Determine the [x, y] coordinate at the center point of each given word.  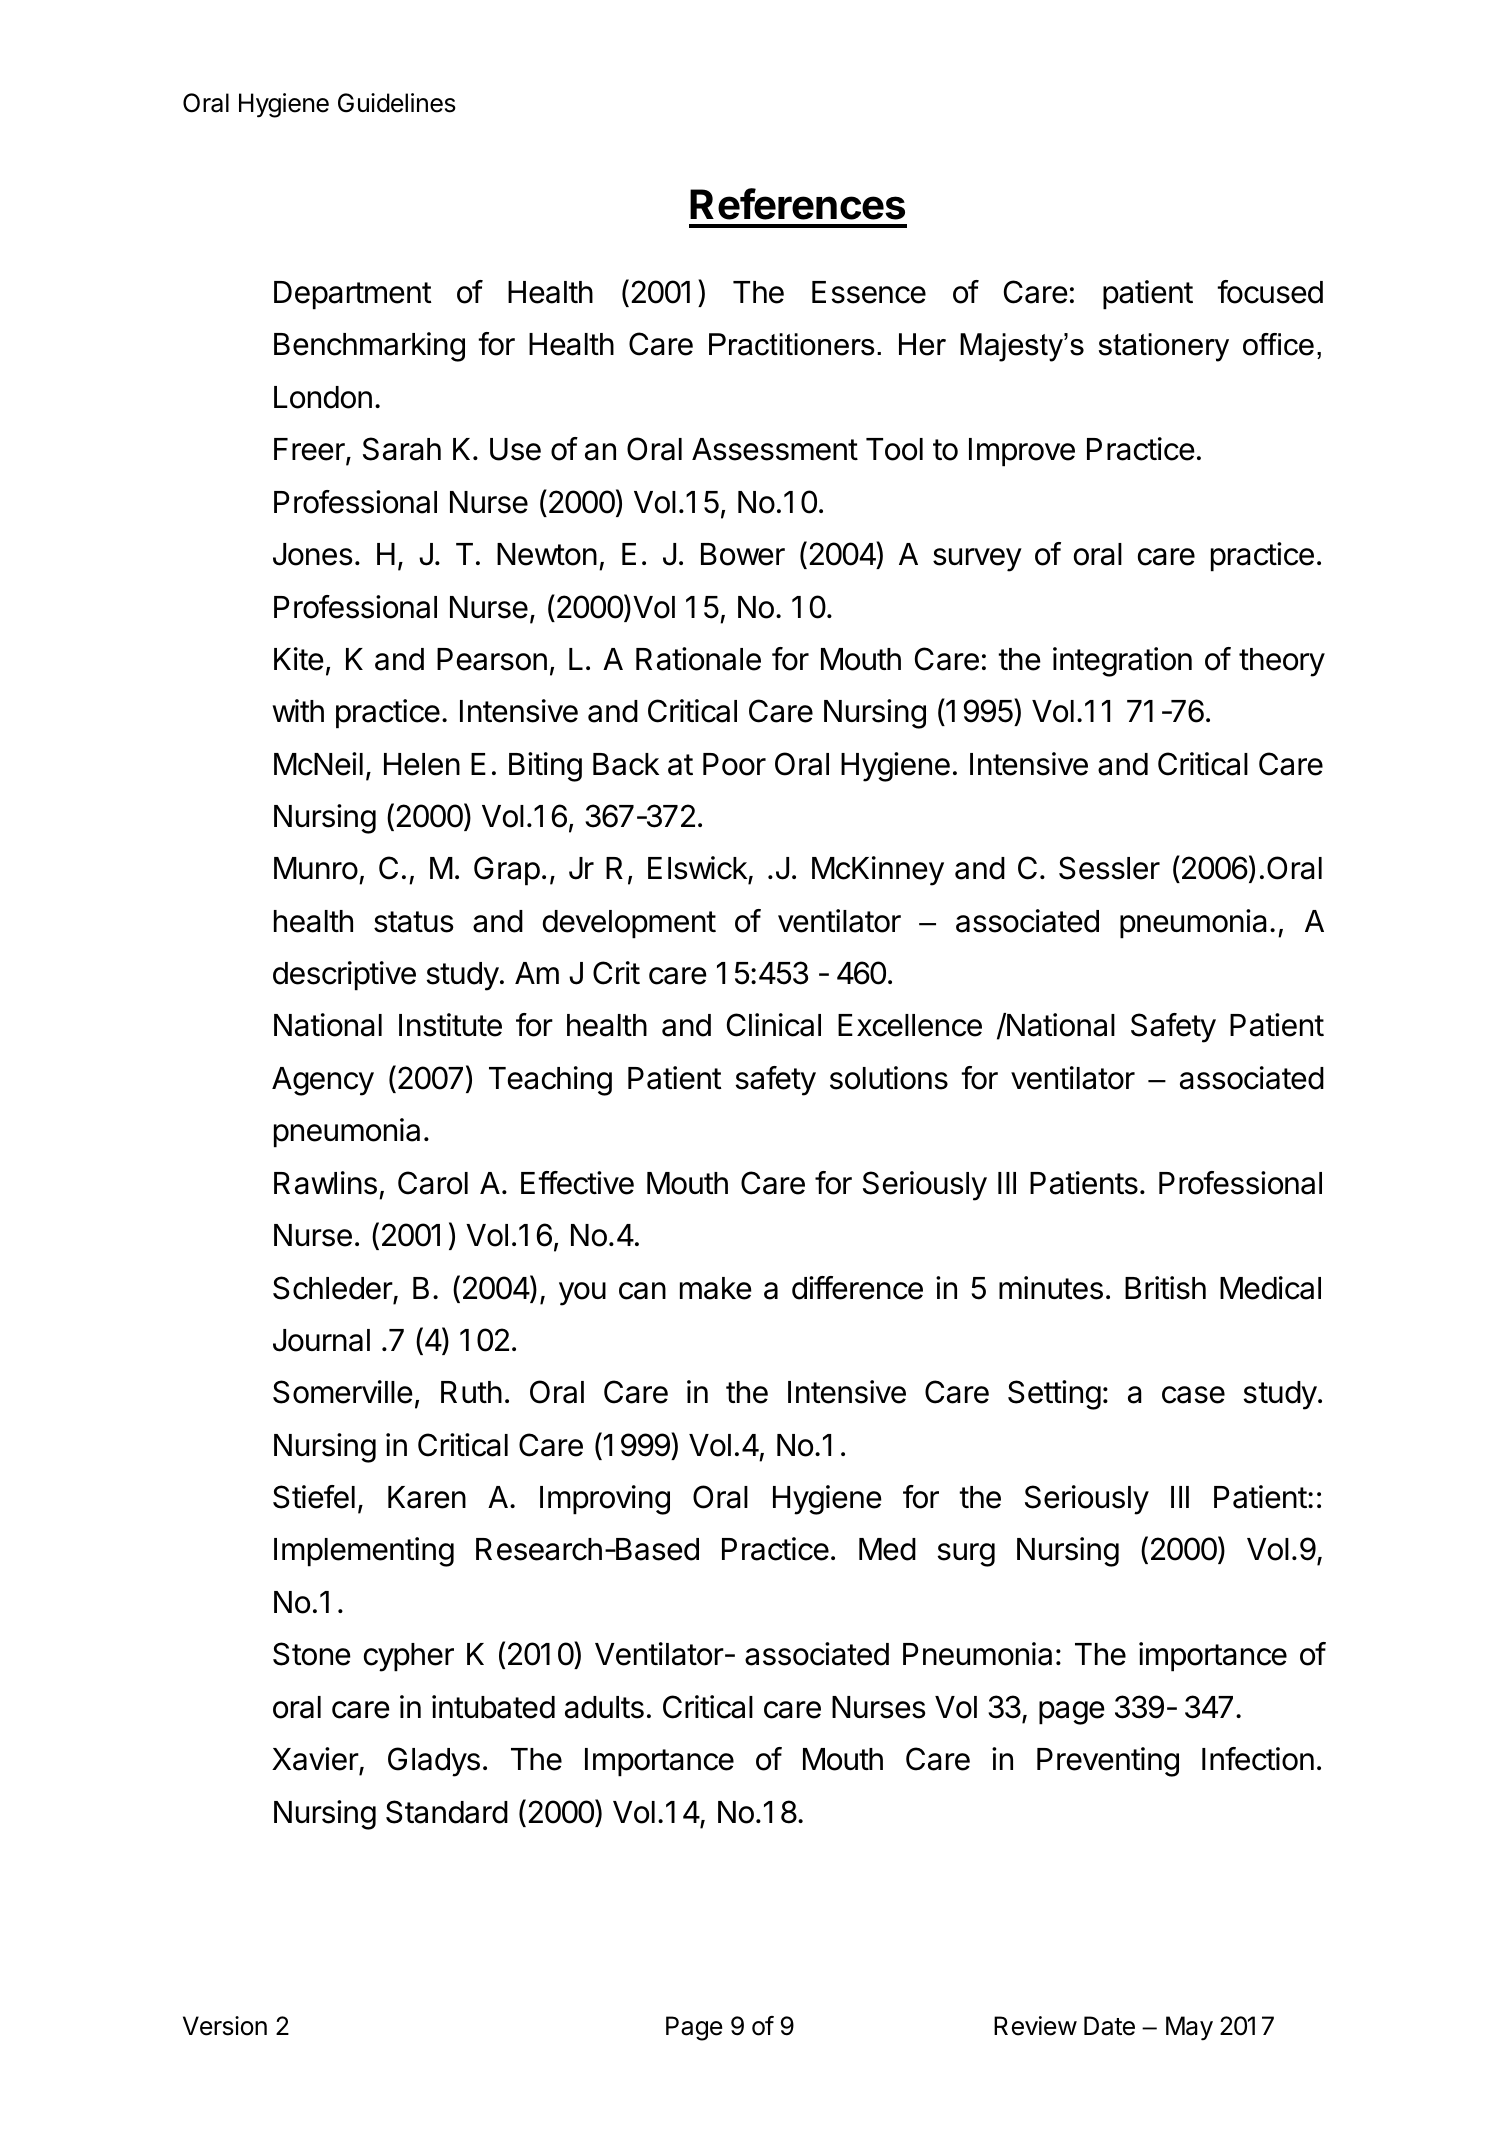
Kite [299, 659]
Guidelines [397, 103]
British [1165, 1288]
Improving [605, 1500]
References [797, 204]
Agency [323, 1081]
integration [1122, 662]
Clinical [774, 1025]
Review [1035, 2026]
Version [225, 2026]
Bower [743, 554]
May [1189, 2028]
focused [1270, 292]
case [1193, 1395]
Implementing [364, 1552]
